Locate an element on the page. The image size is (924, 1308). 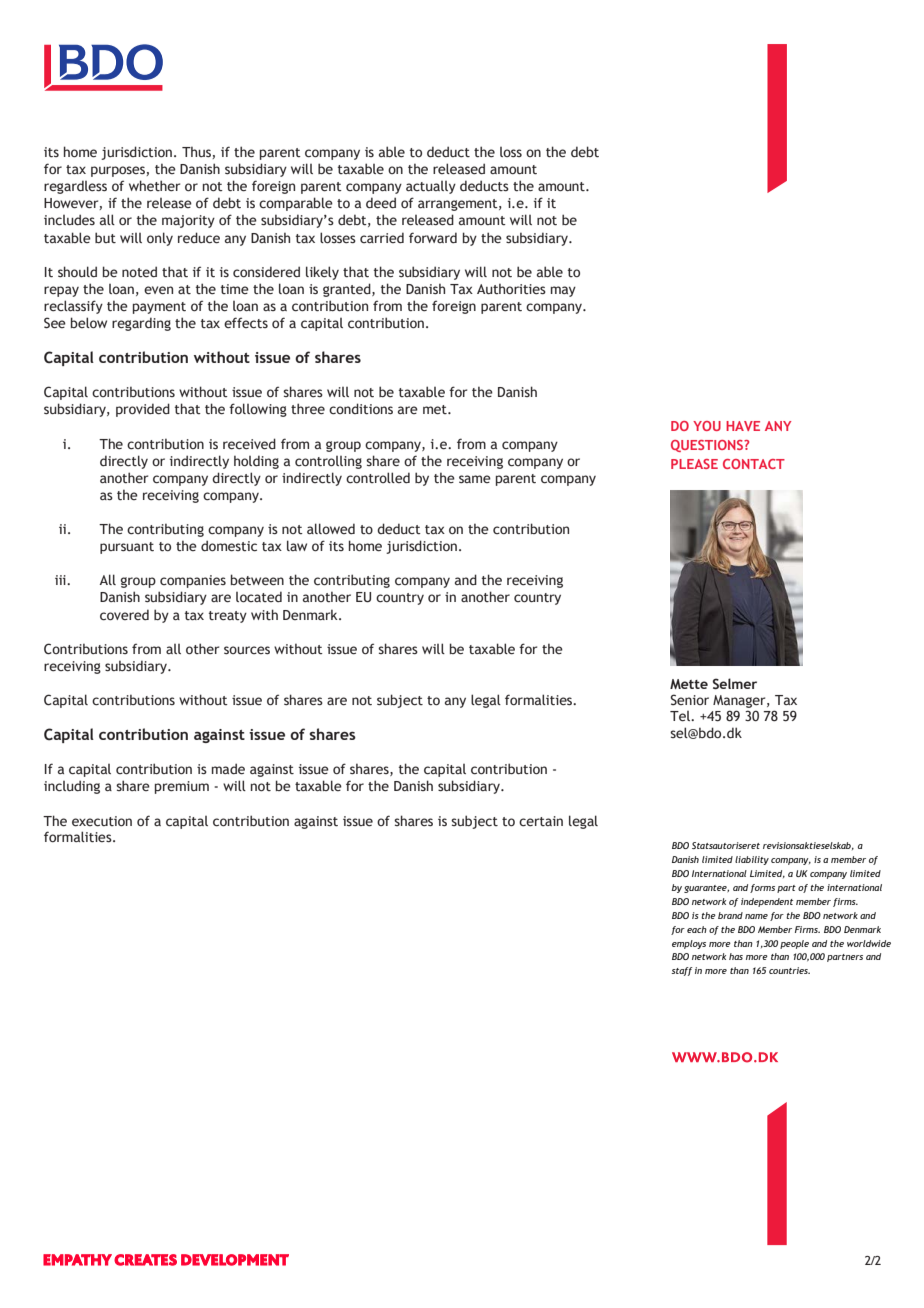
certain is located at coordinates (541, 821).
